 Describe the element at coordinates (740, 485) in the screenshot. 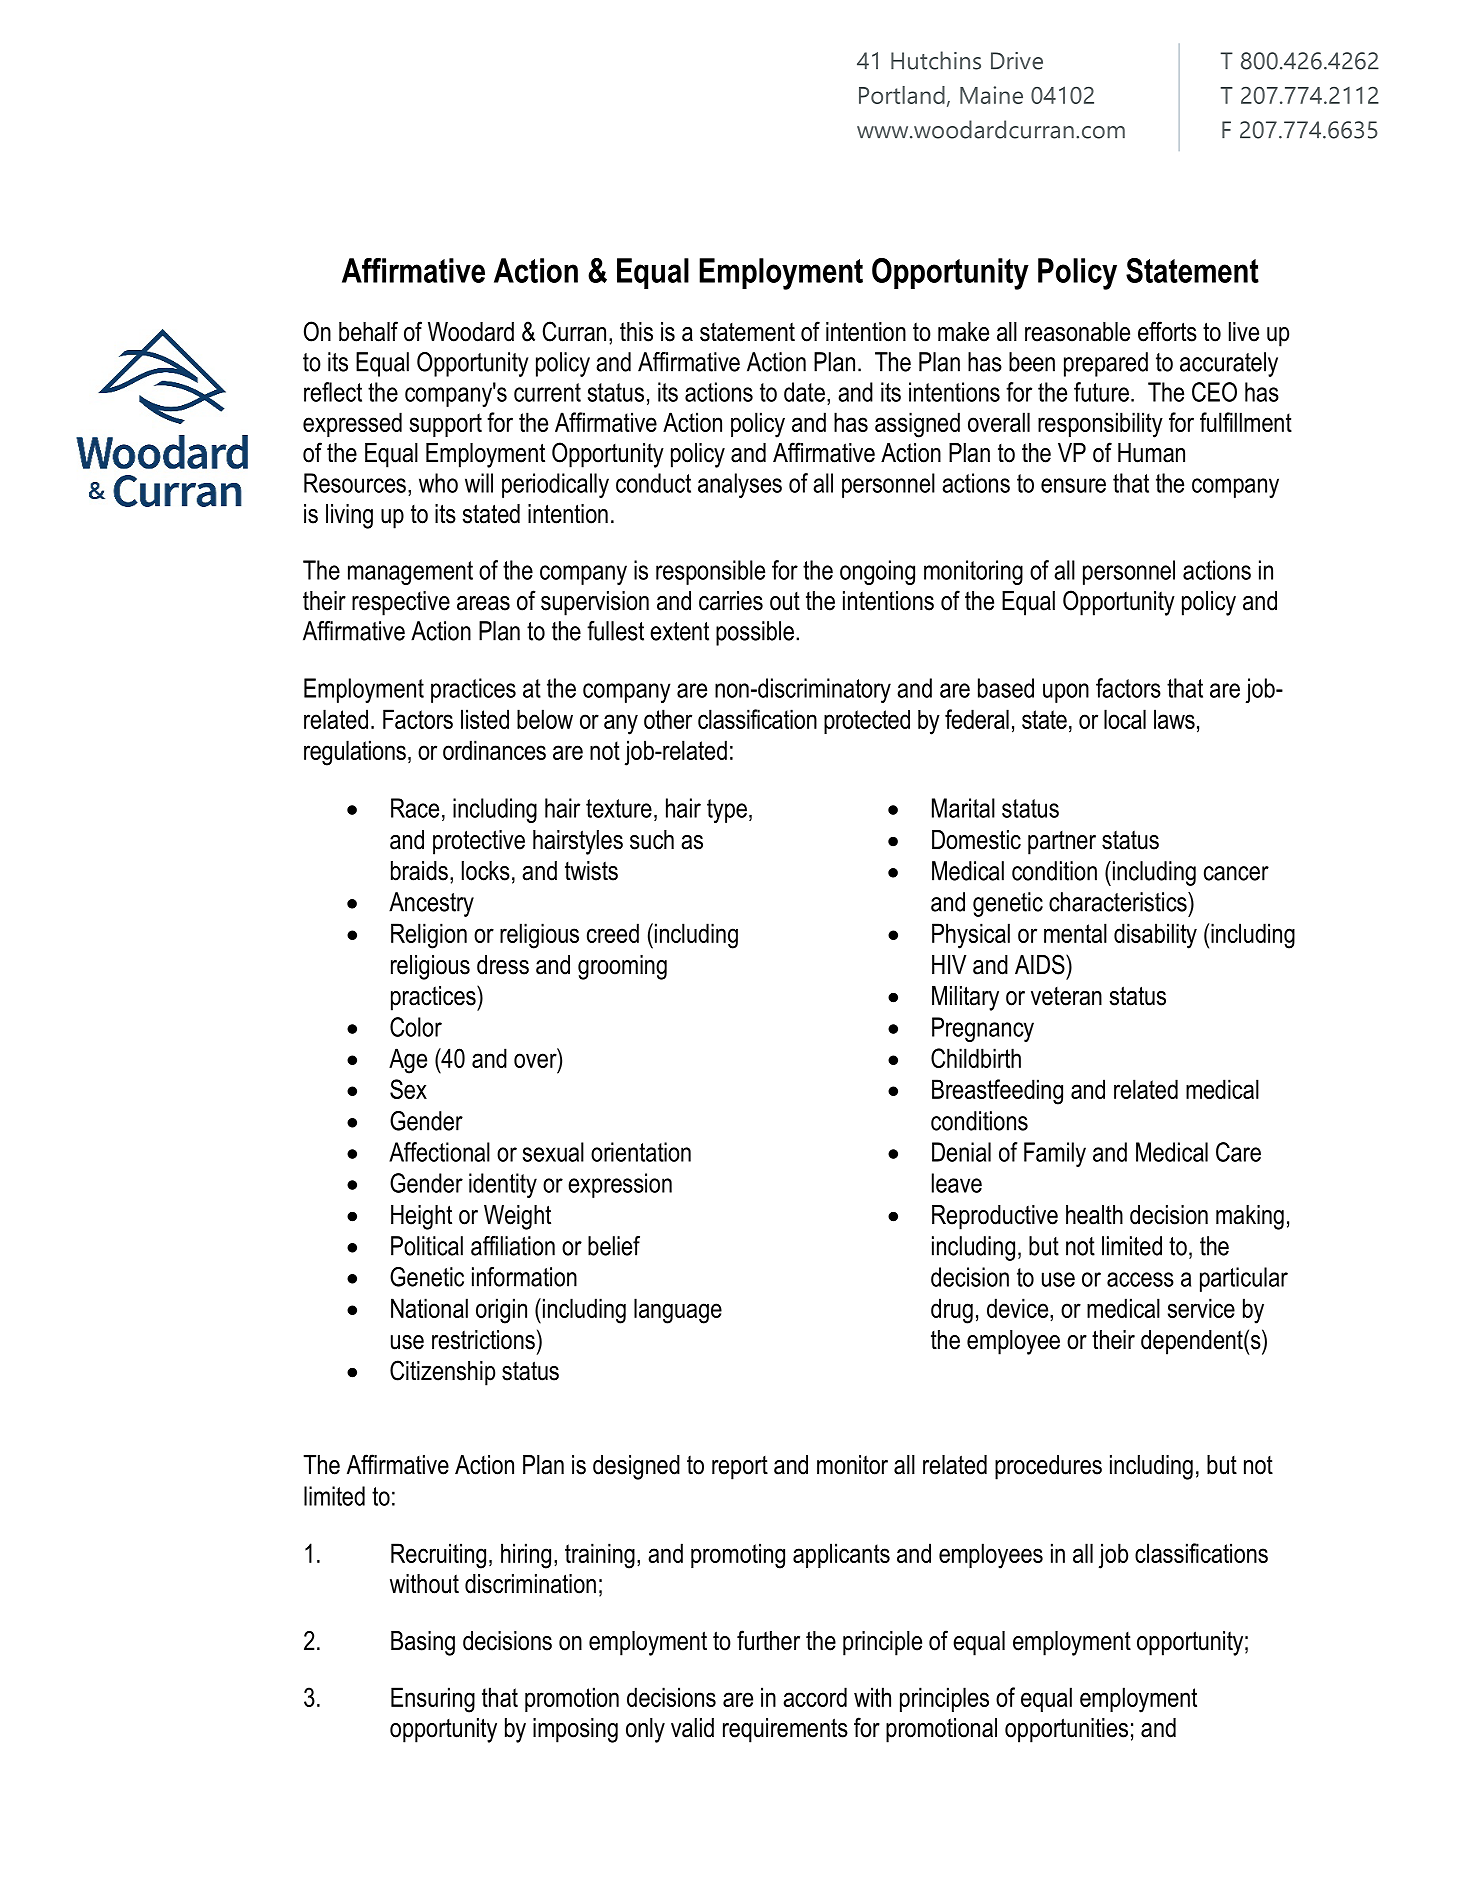

I see `analyses` at that location.
